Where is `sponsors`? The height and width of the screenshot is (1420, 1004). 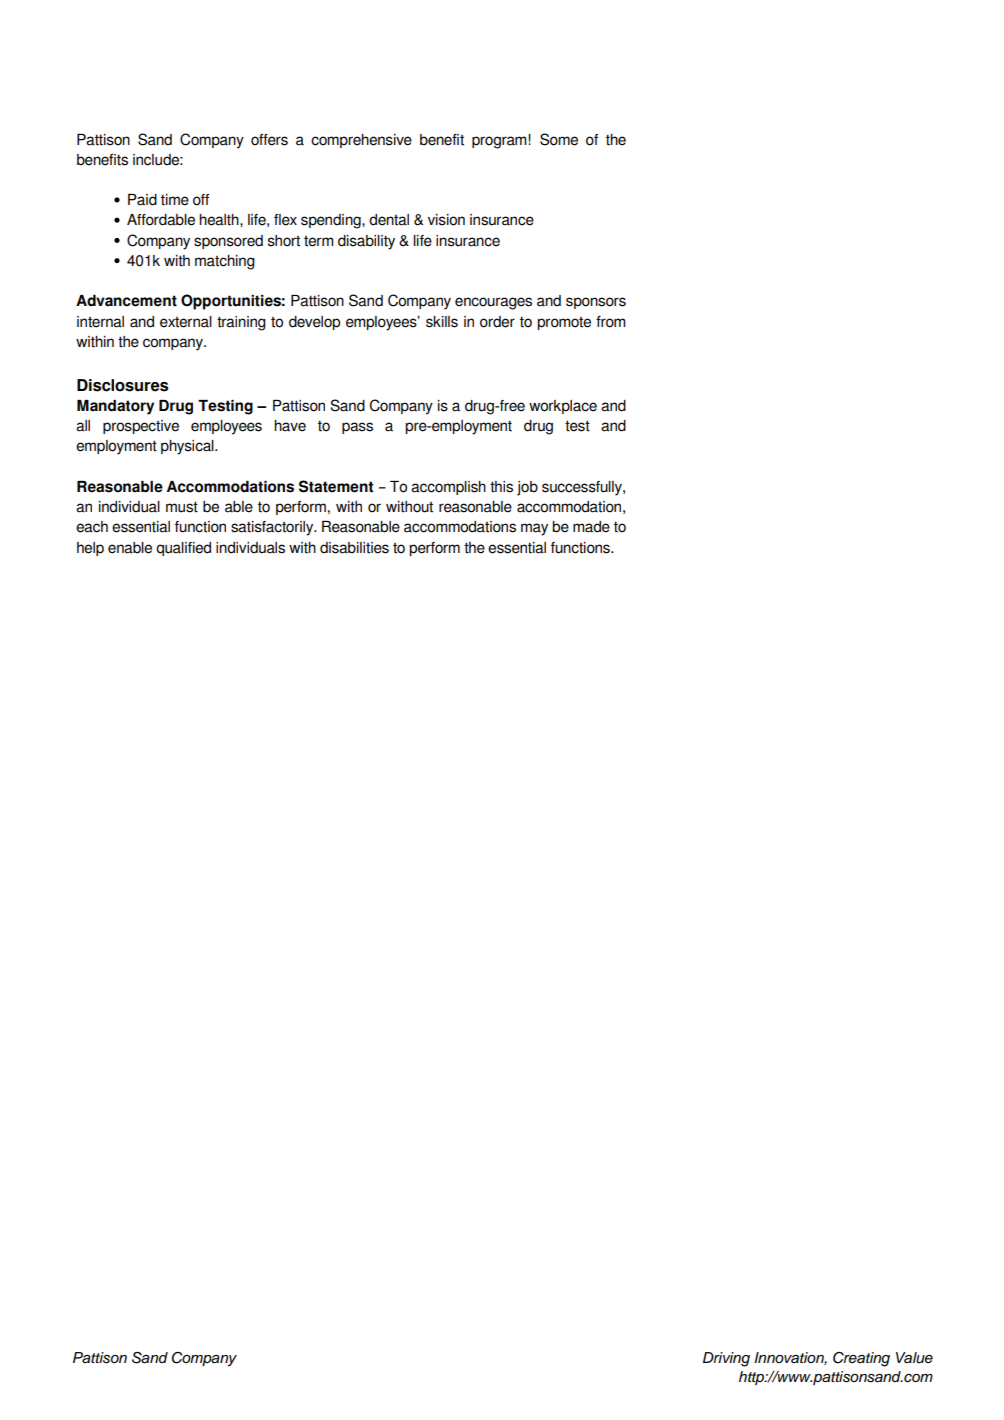 sponsors is located at coordinates (596, 303).
